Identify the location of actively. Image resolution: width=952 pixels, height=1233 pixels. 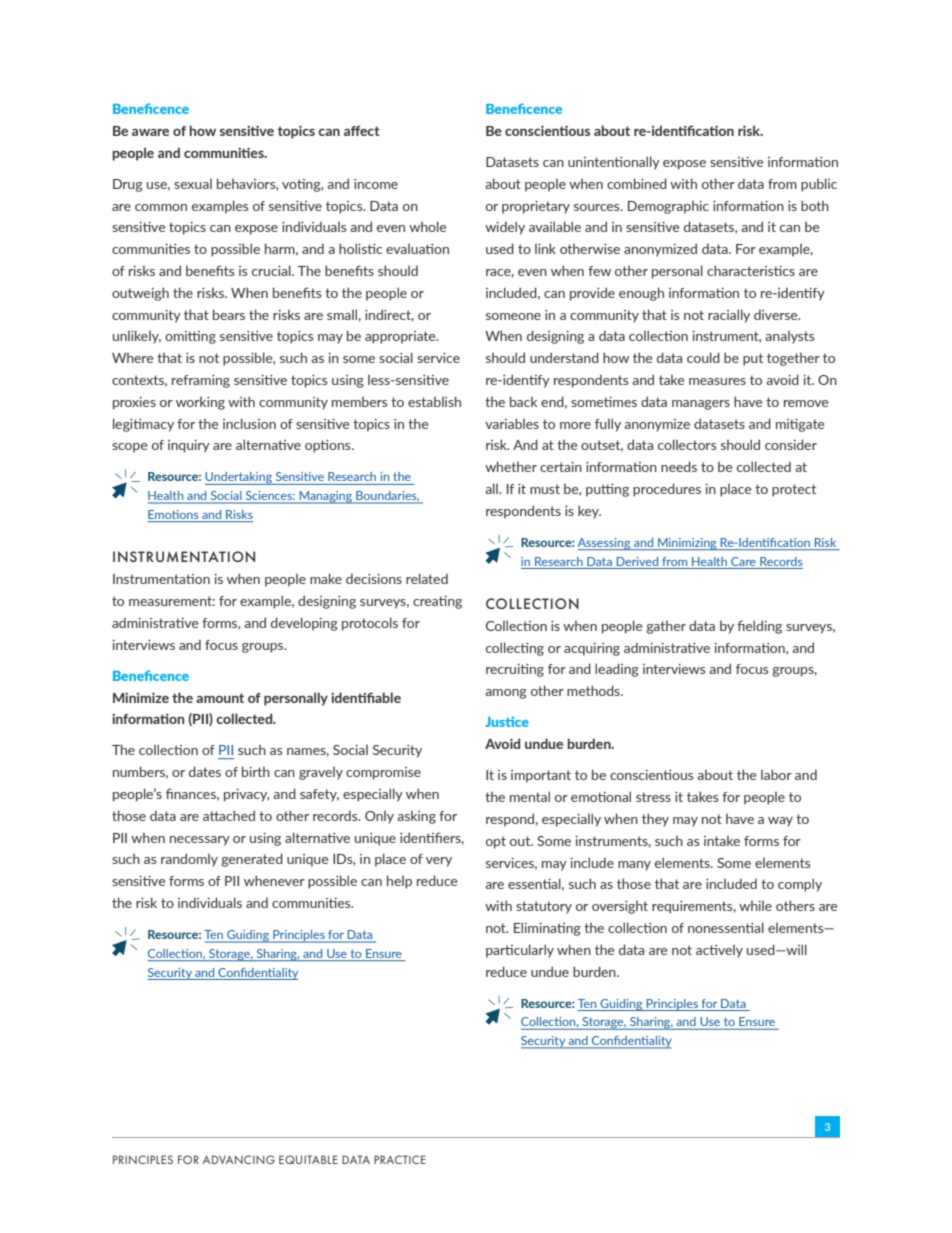
(719, 951).
